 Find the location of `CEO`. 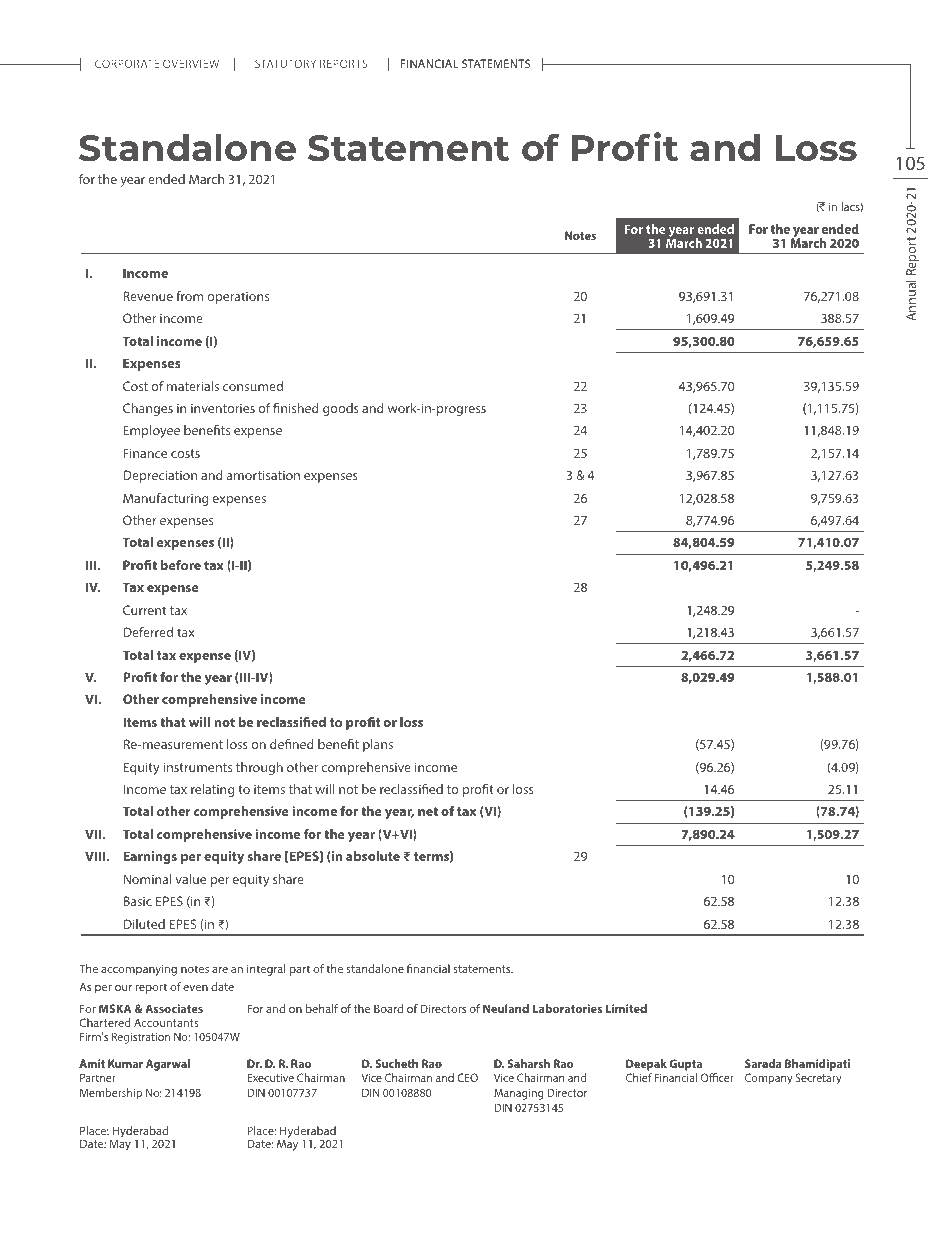

CEO is located at coordinates (468, 1077).
